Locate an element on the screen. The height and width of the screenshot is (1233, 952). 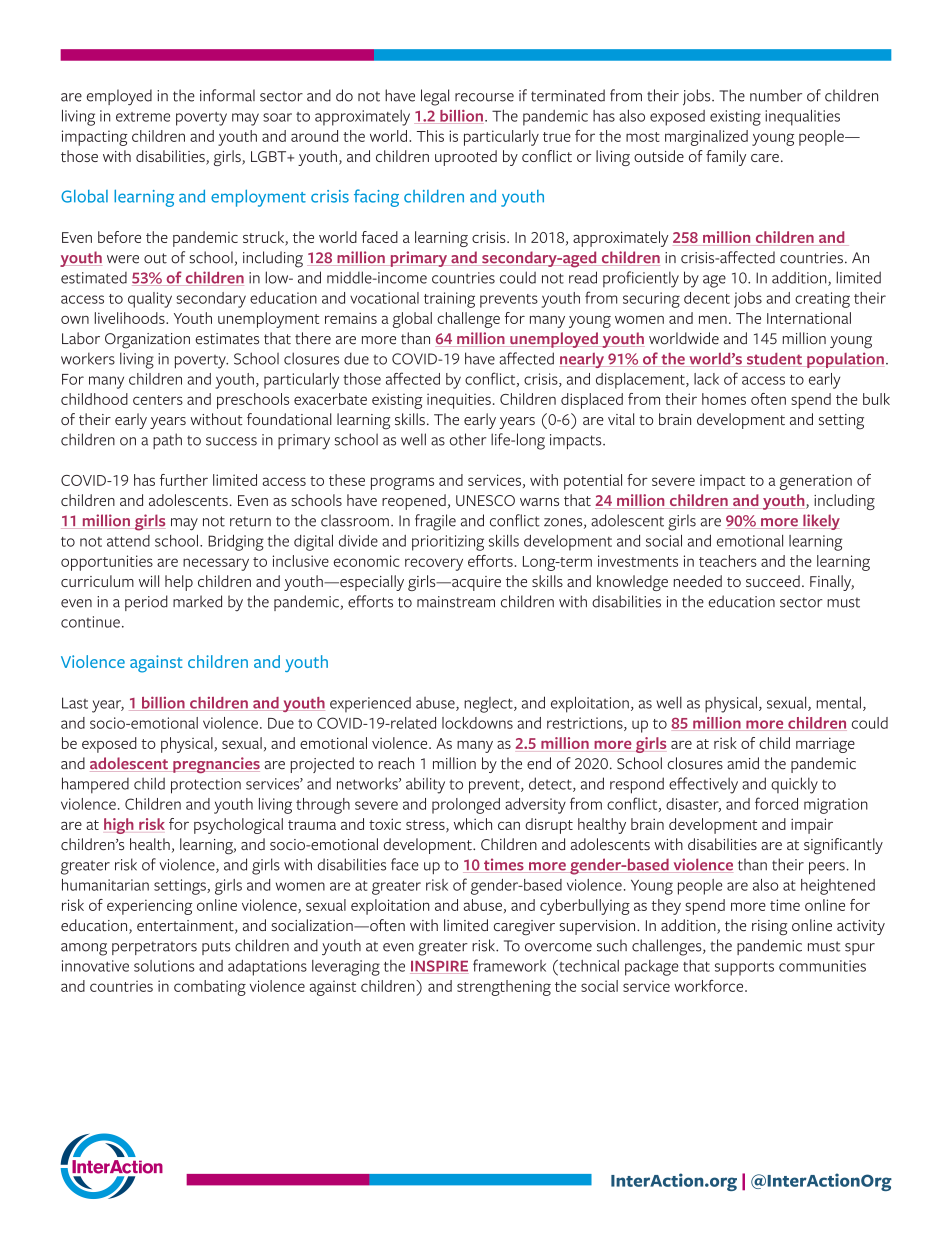
inequalities is located at coordinates (802, 118).
